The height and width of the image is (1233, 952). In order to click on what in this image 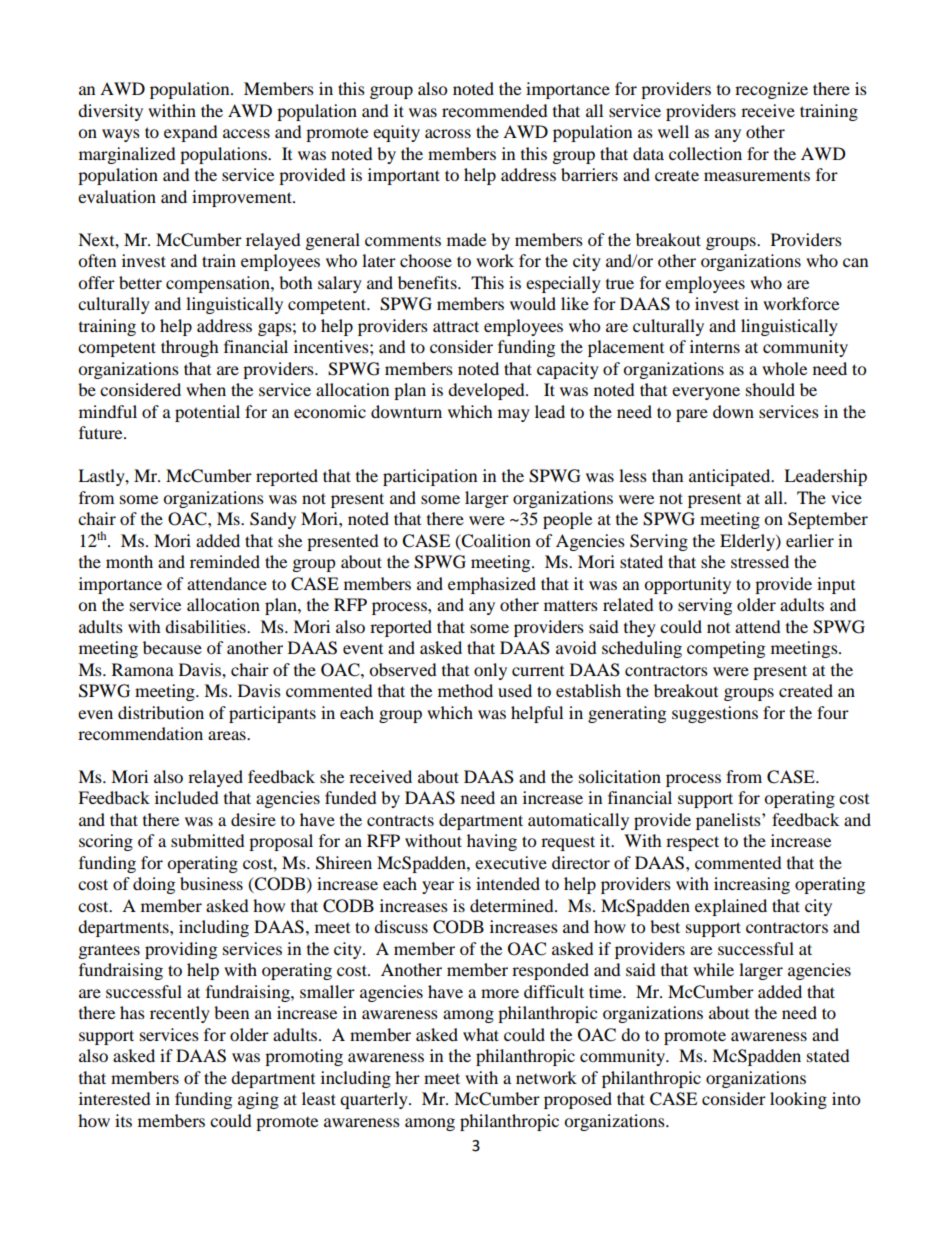, I will do `click(481, 1034)`.
